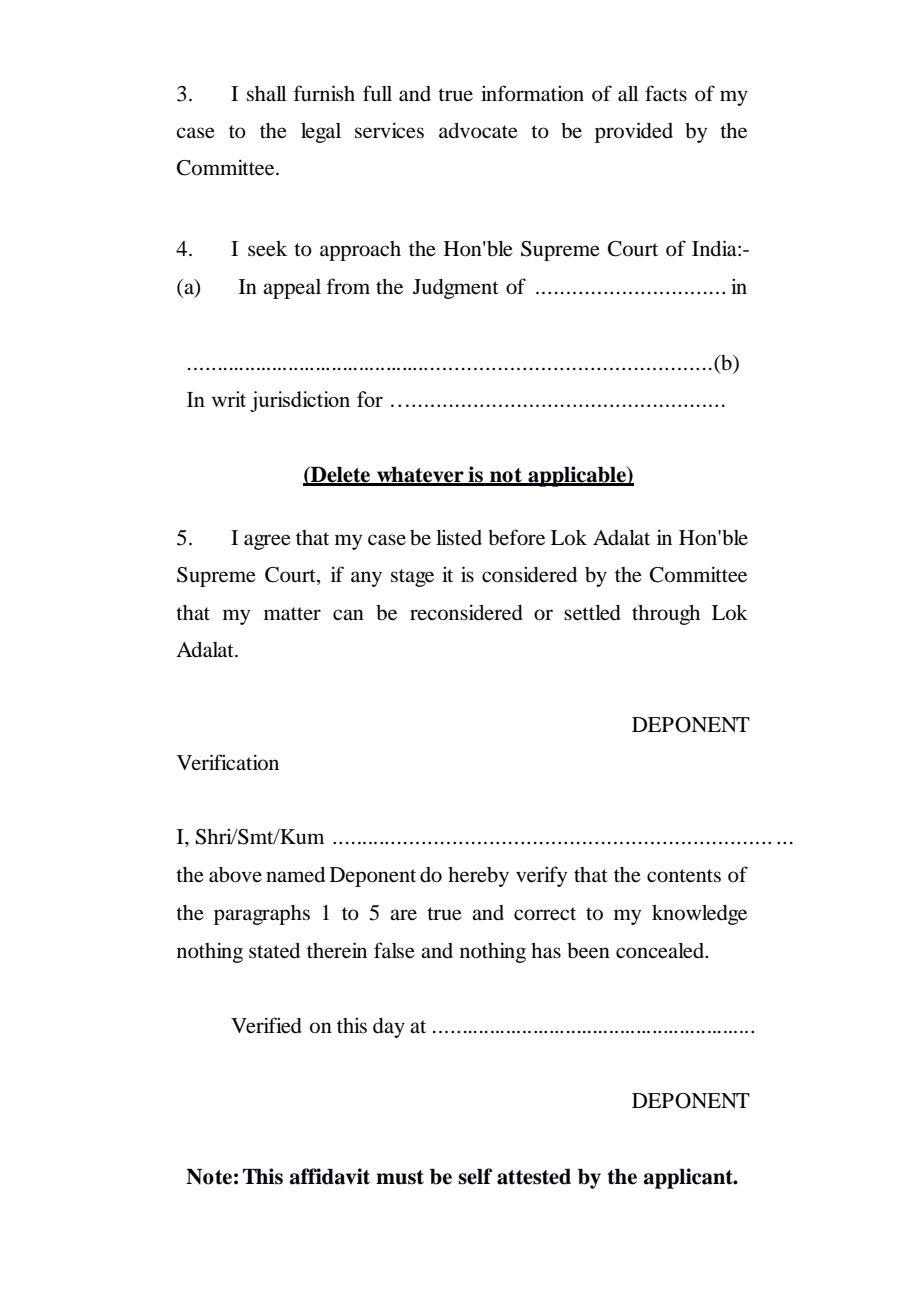 This screenshot has width=924, height=1308. I want to click on through, so click(666, 615).
